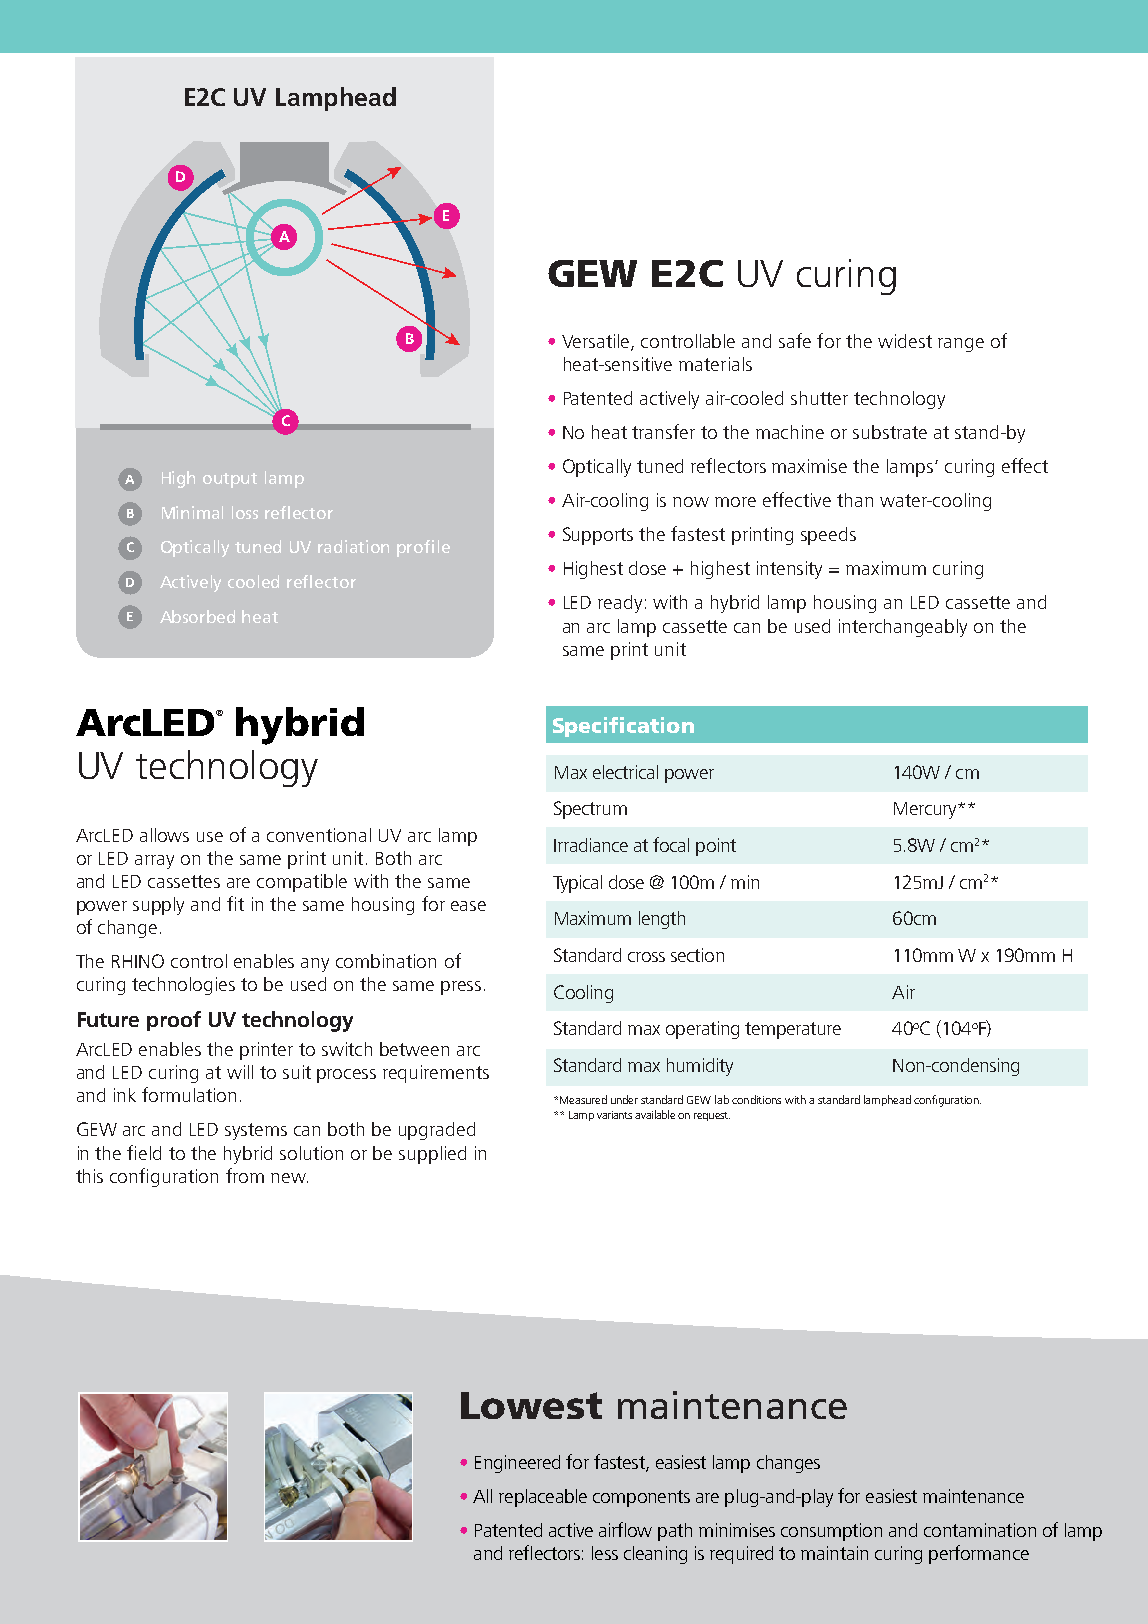 Image resolution: width=1148 pixels, height=1624 pixels. I want to click on Versatile, so click(597, 342).
